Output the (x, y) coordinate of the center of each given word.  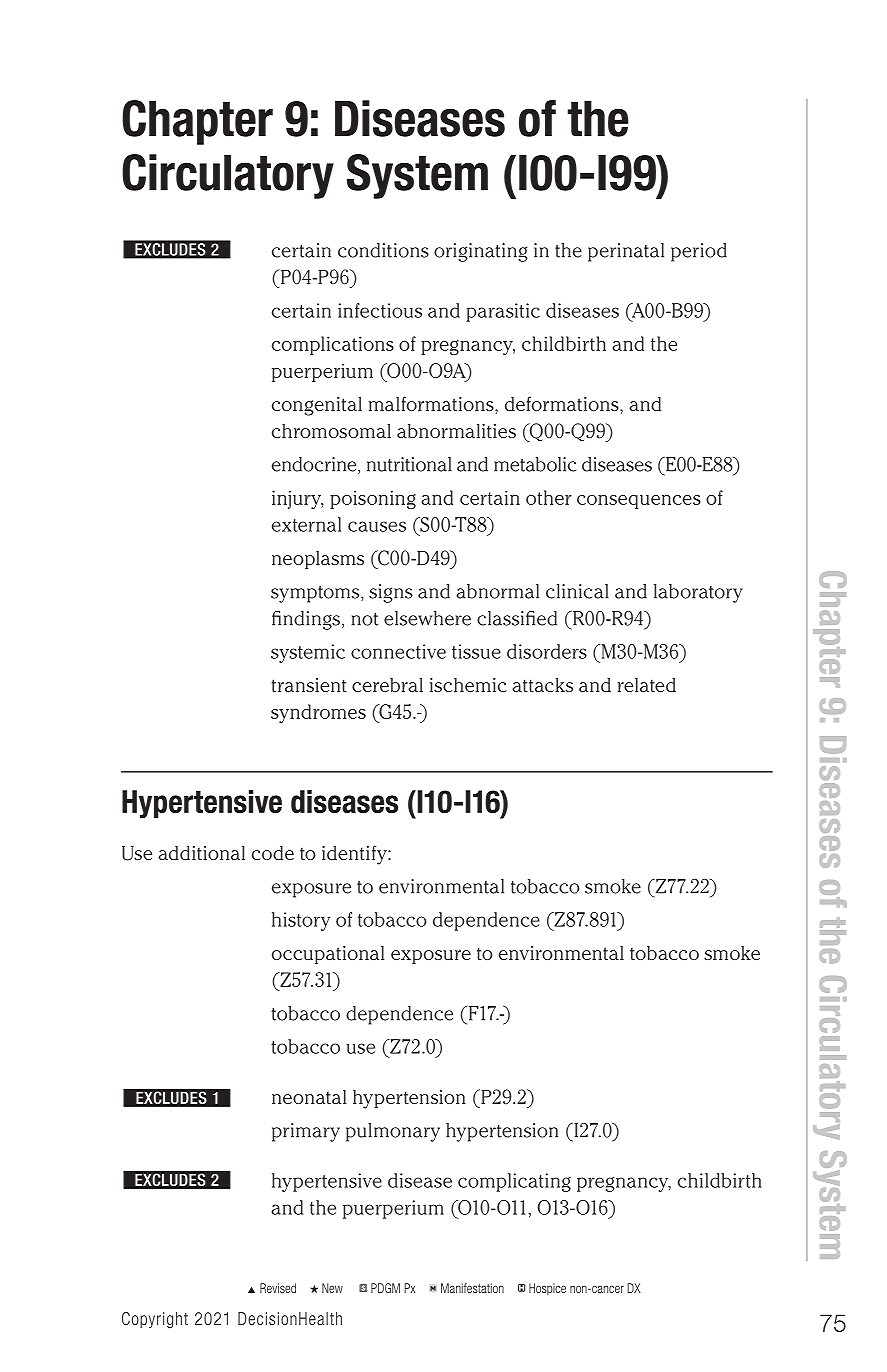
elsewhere (427, 618)
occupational (328, 955)
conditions (383, 250)
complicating (514, 1182)
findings (306, 620)
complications (333, 345)
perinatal (626, 252)
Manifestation (472, 1288)
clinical (577, 591)
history (301, 921)
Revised (278, 1288)
